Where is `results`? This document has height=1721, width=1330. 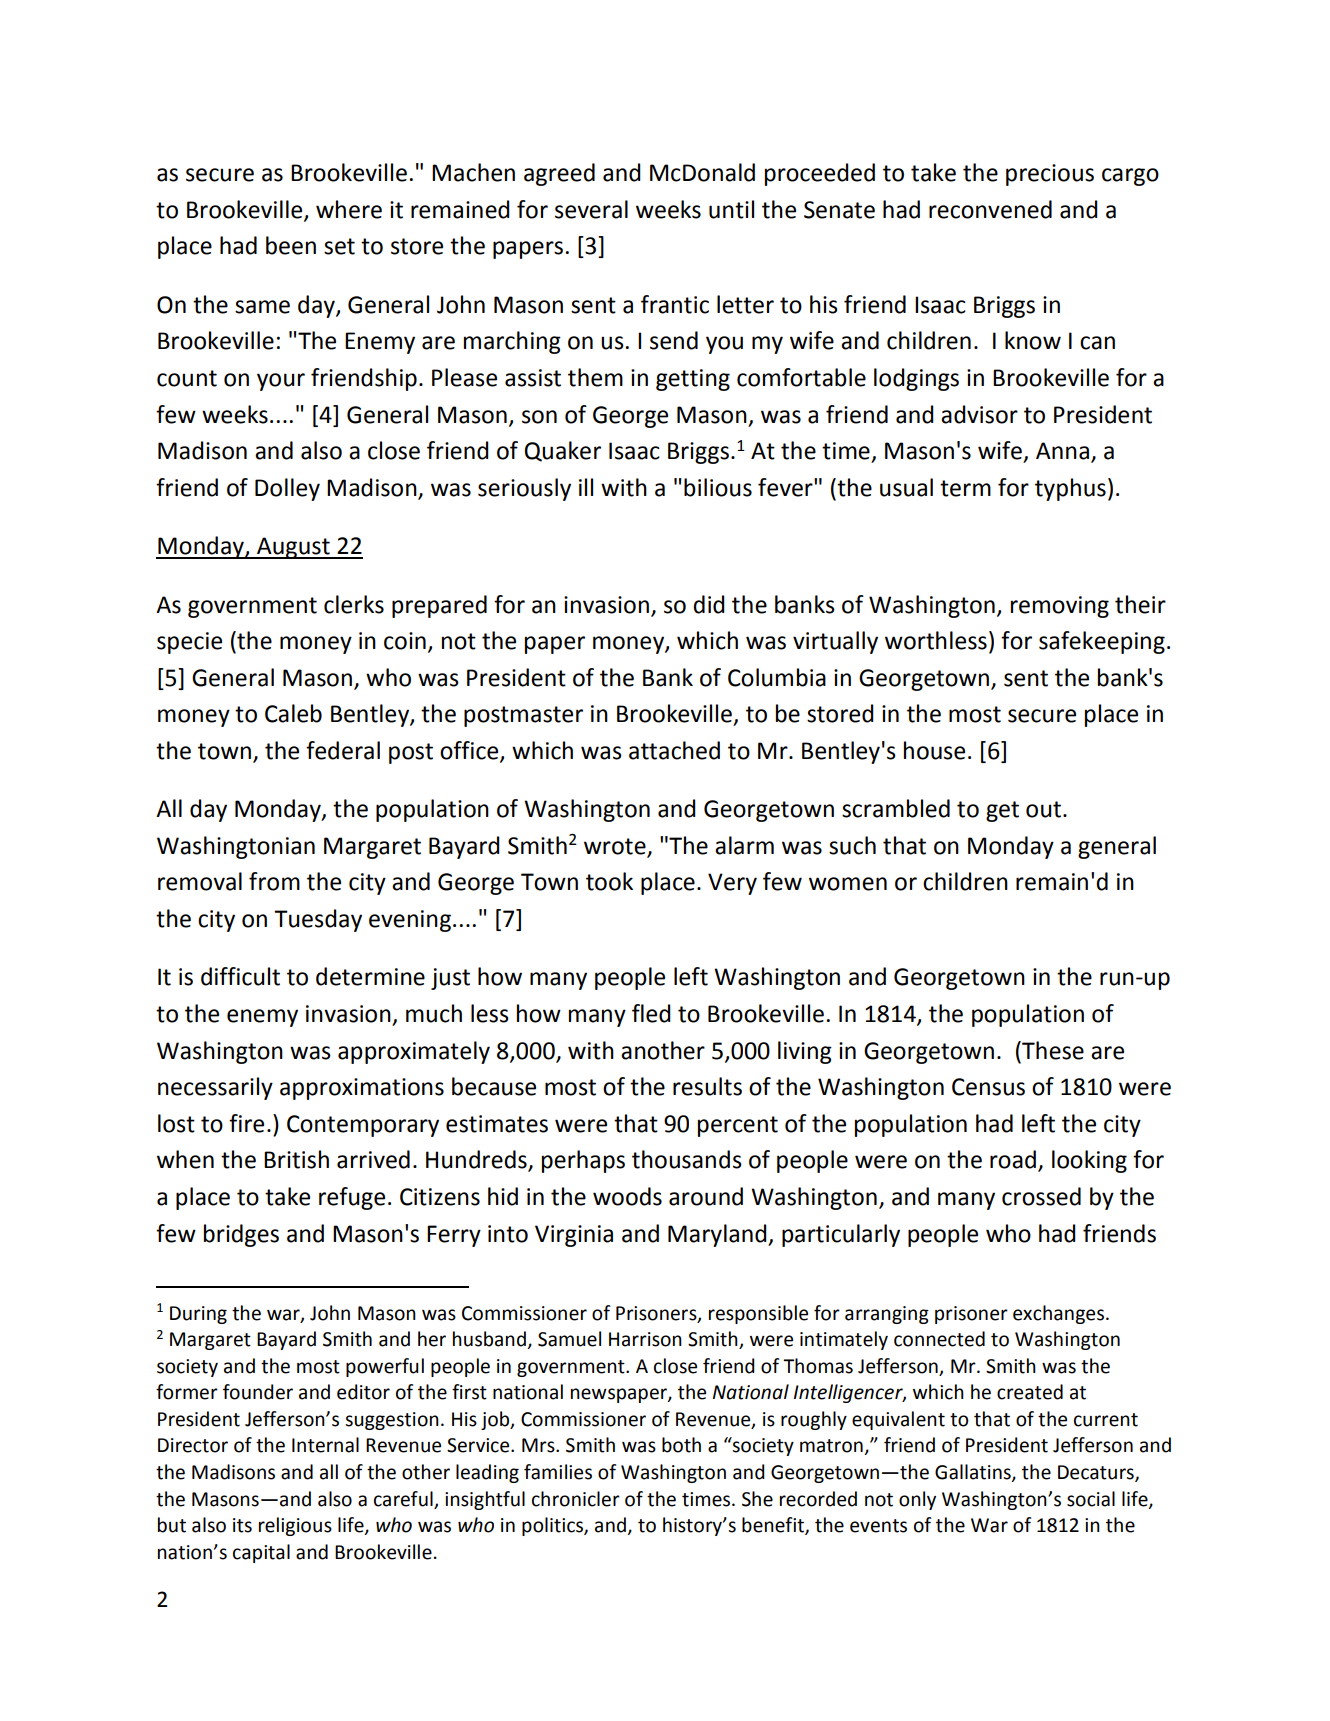 results is located at coordinates (707, 1086).
